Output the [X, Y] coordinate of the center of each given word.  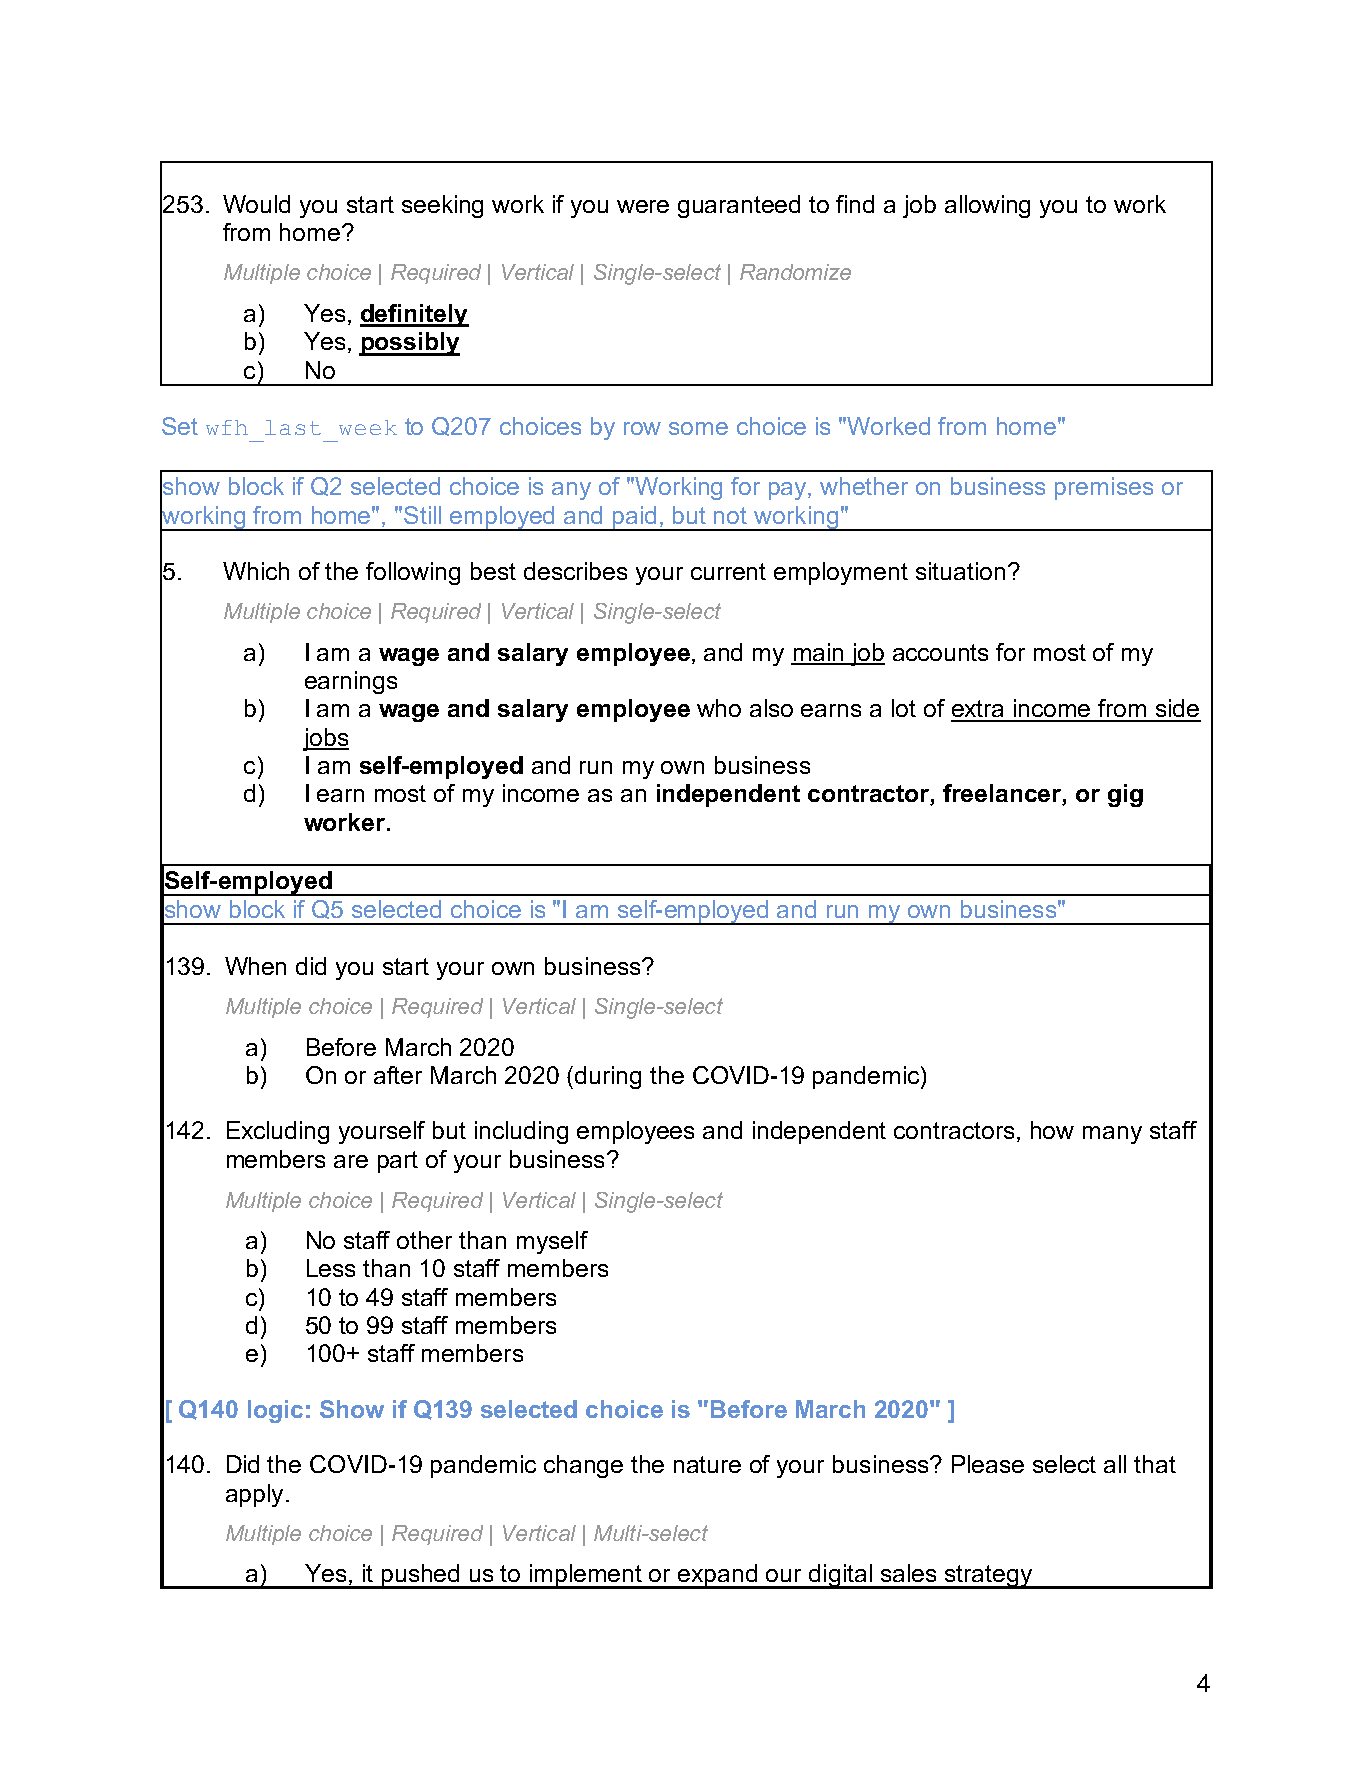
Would [256, 204]
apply [254, 1495]
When [255, 966]
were [643, 206]
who [719, 708]
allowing [987, 206]
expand [718, 1576]
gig [1125, 795]
